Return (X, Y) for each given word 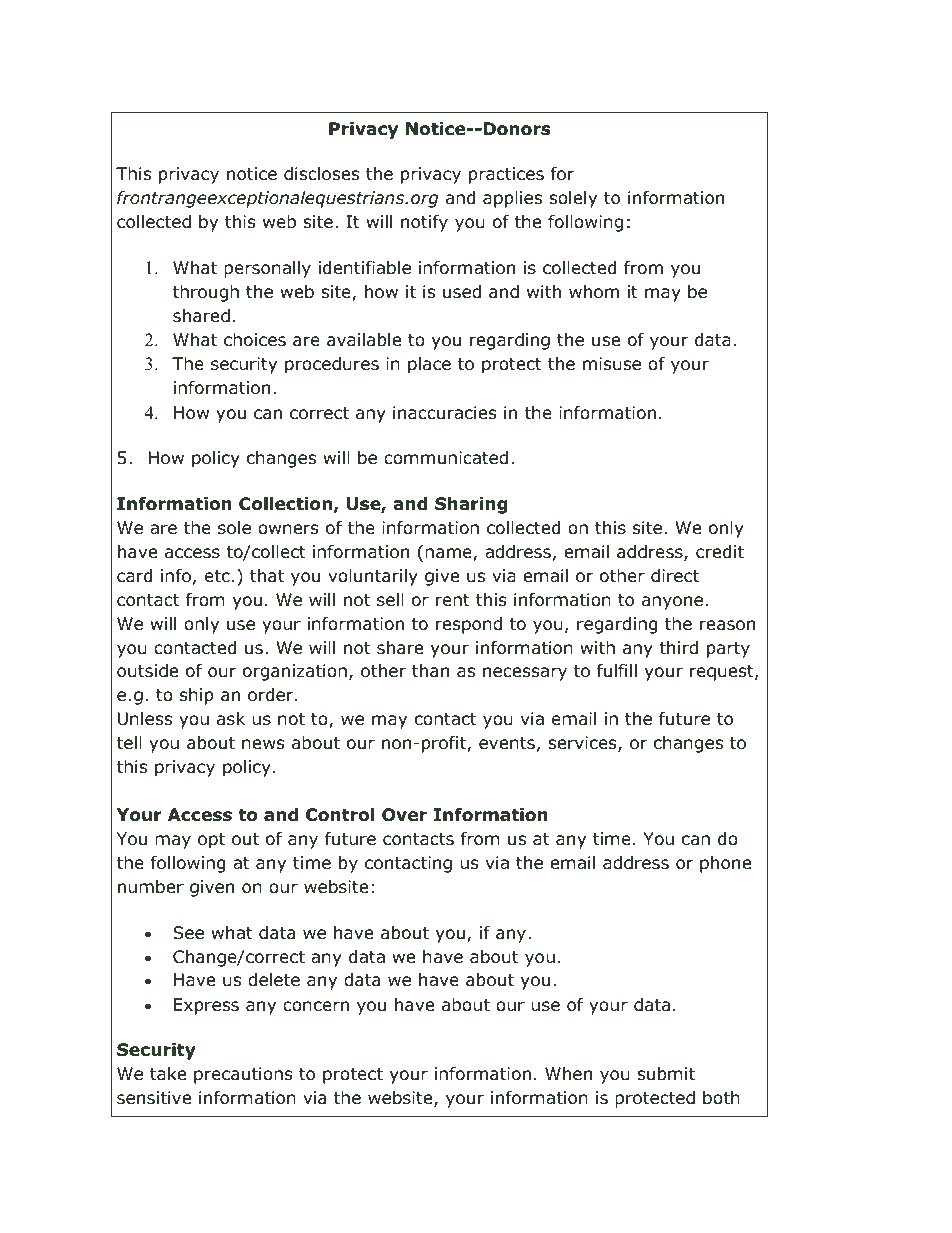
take (168, 1074)
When (568, 1073)
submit (666, 1074)
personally (267, 269)
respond (469, 625)
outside (147, 671)
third (678, 648)
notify (424, 223)
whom (594, 292)
